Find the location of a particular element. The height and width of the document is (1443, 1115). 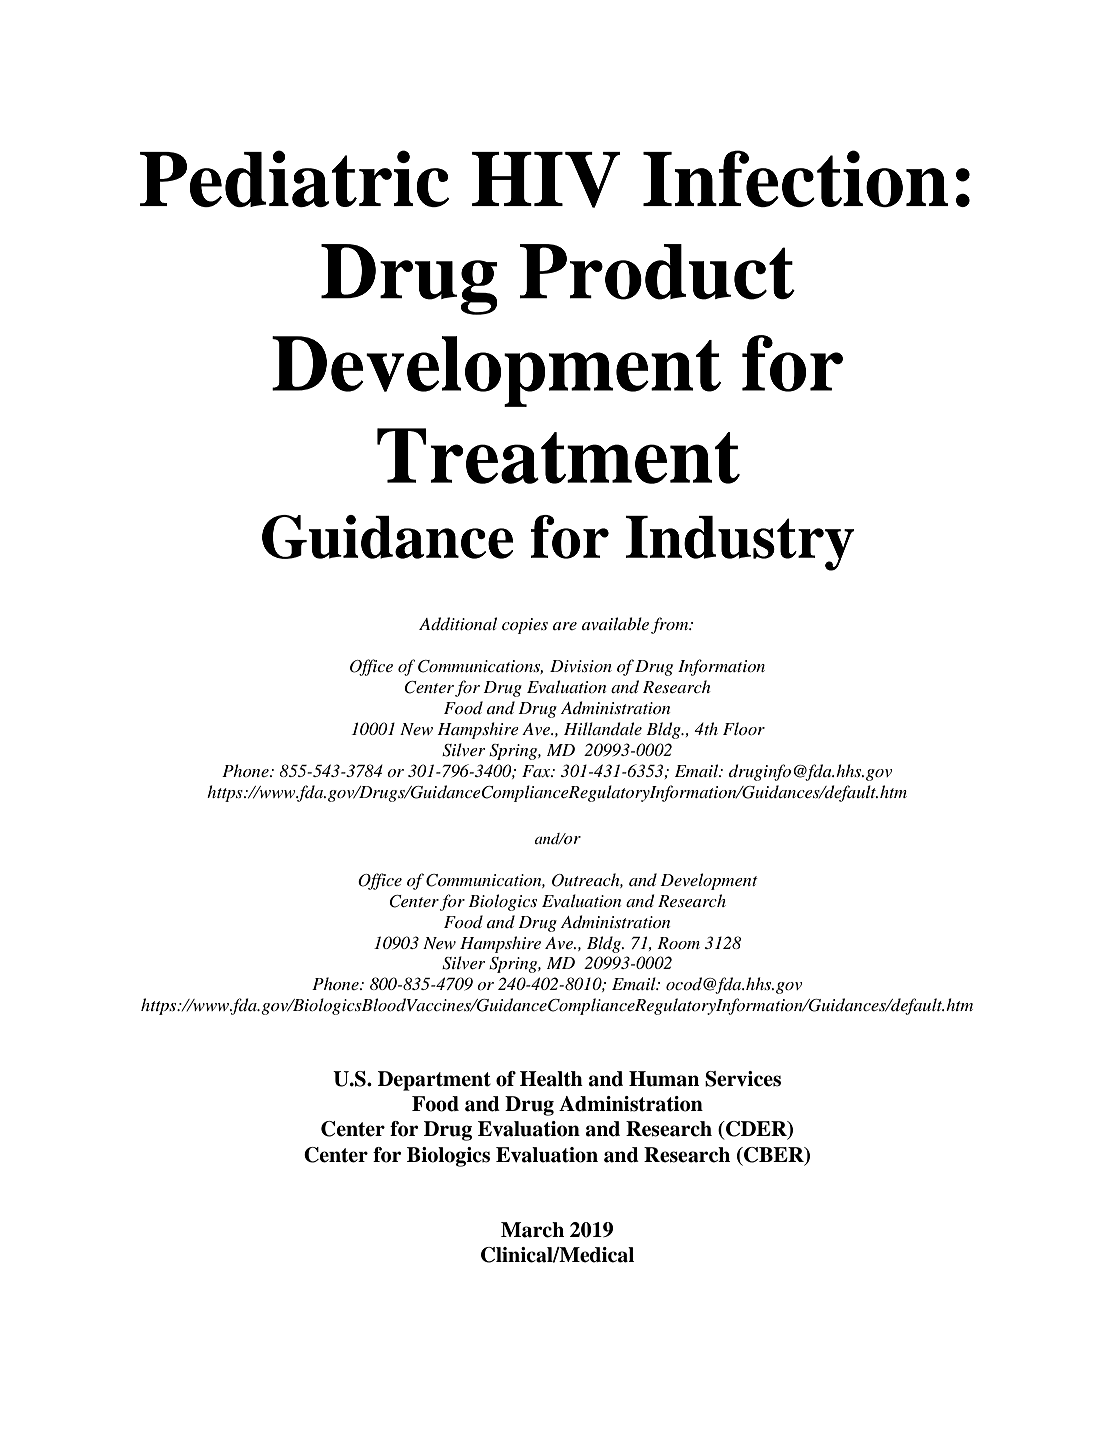

HIV is located at coordinates (546, 180).
